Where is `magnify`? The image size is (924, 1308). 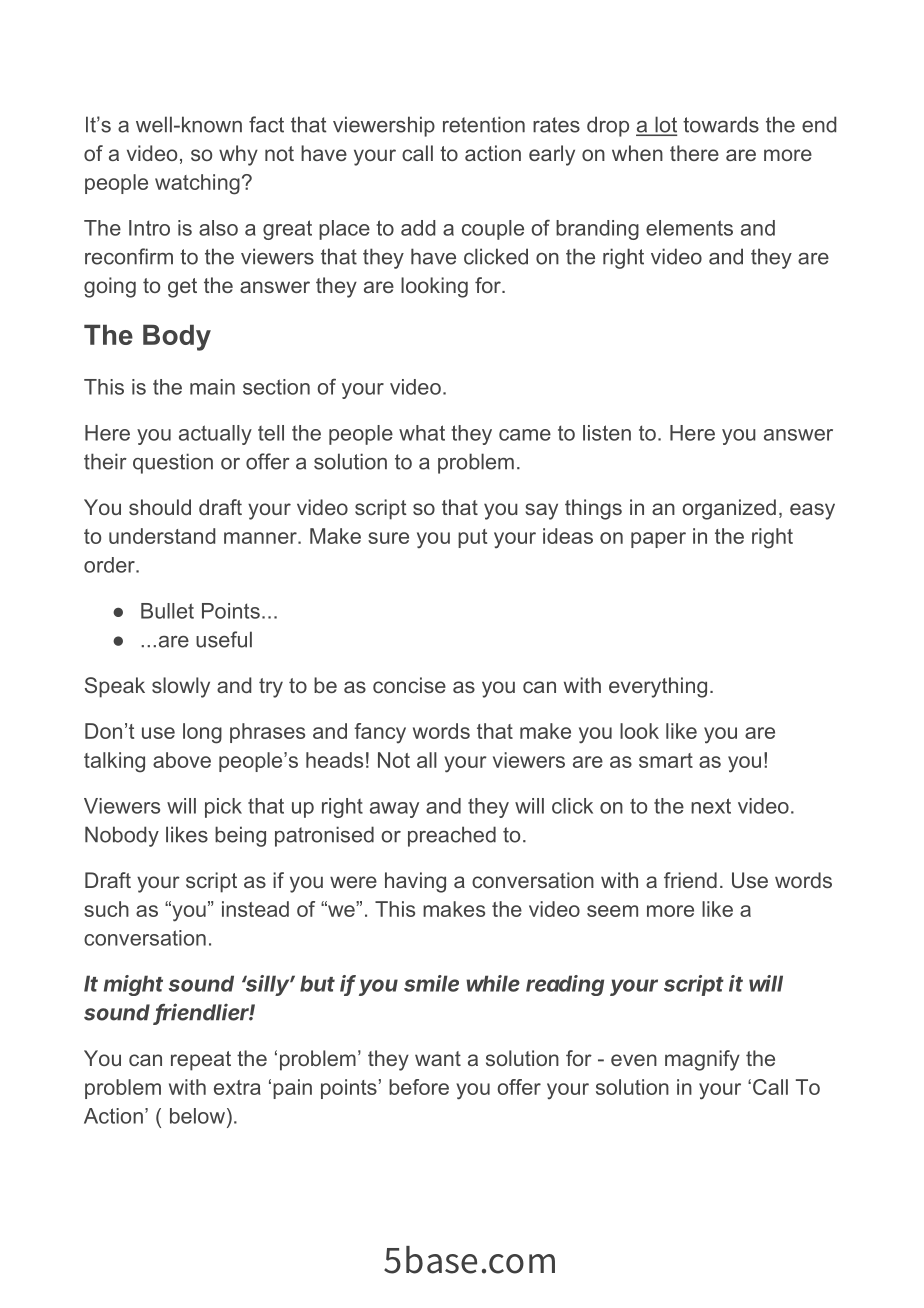
magnify is located at coordinates (702, 1060).
